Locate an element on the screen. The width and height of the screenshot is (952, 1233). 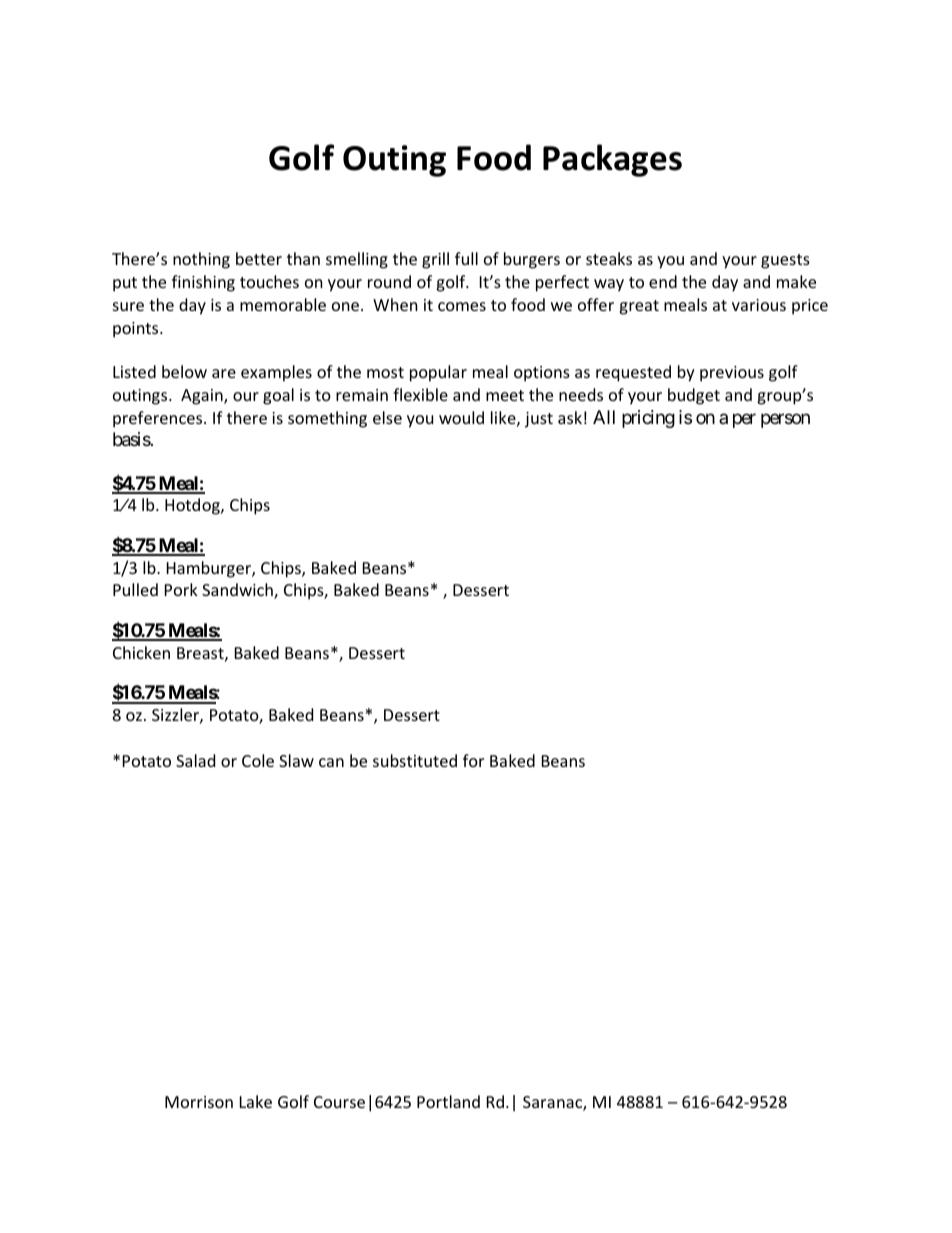
would is located at coordinates (461, 417).
